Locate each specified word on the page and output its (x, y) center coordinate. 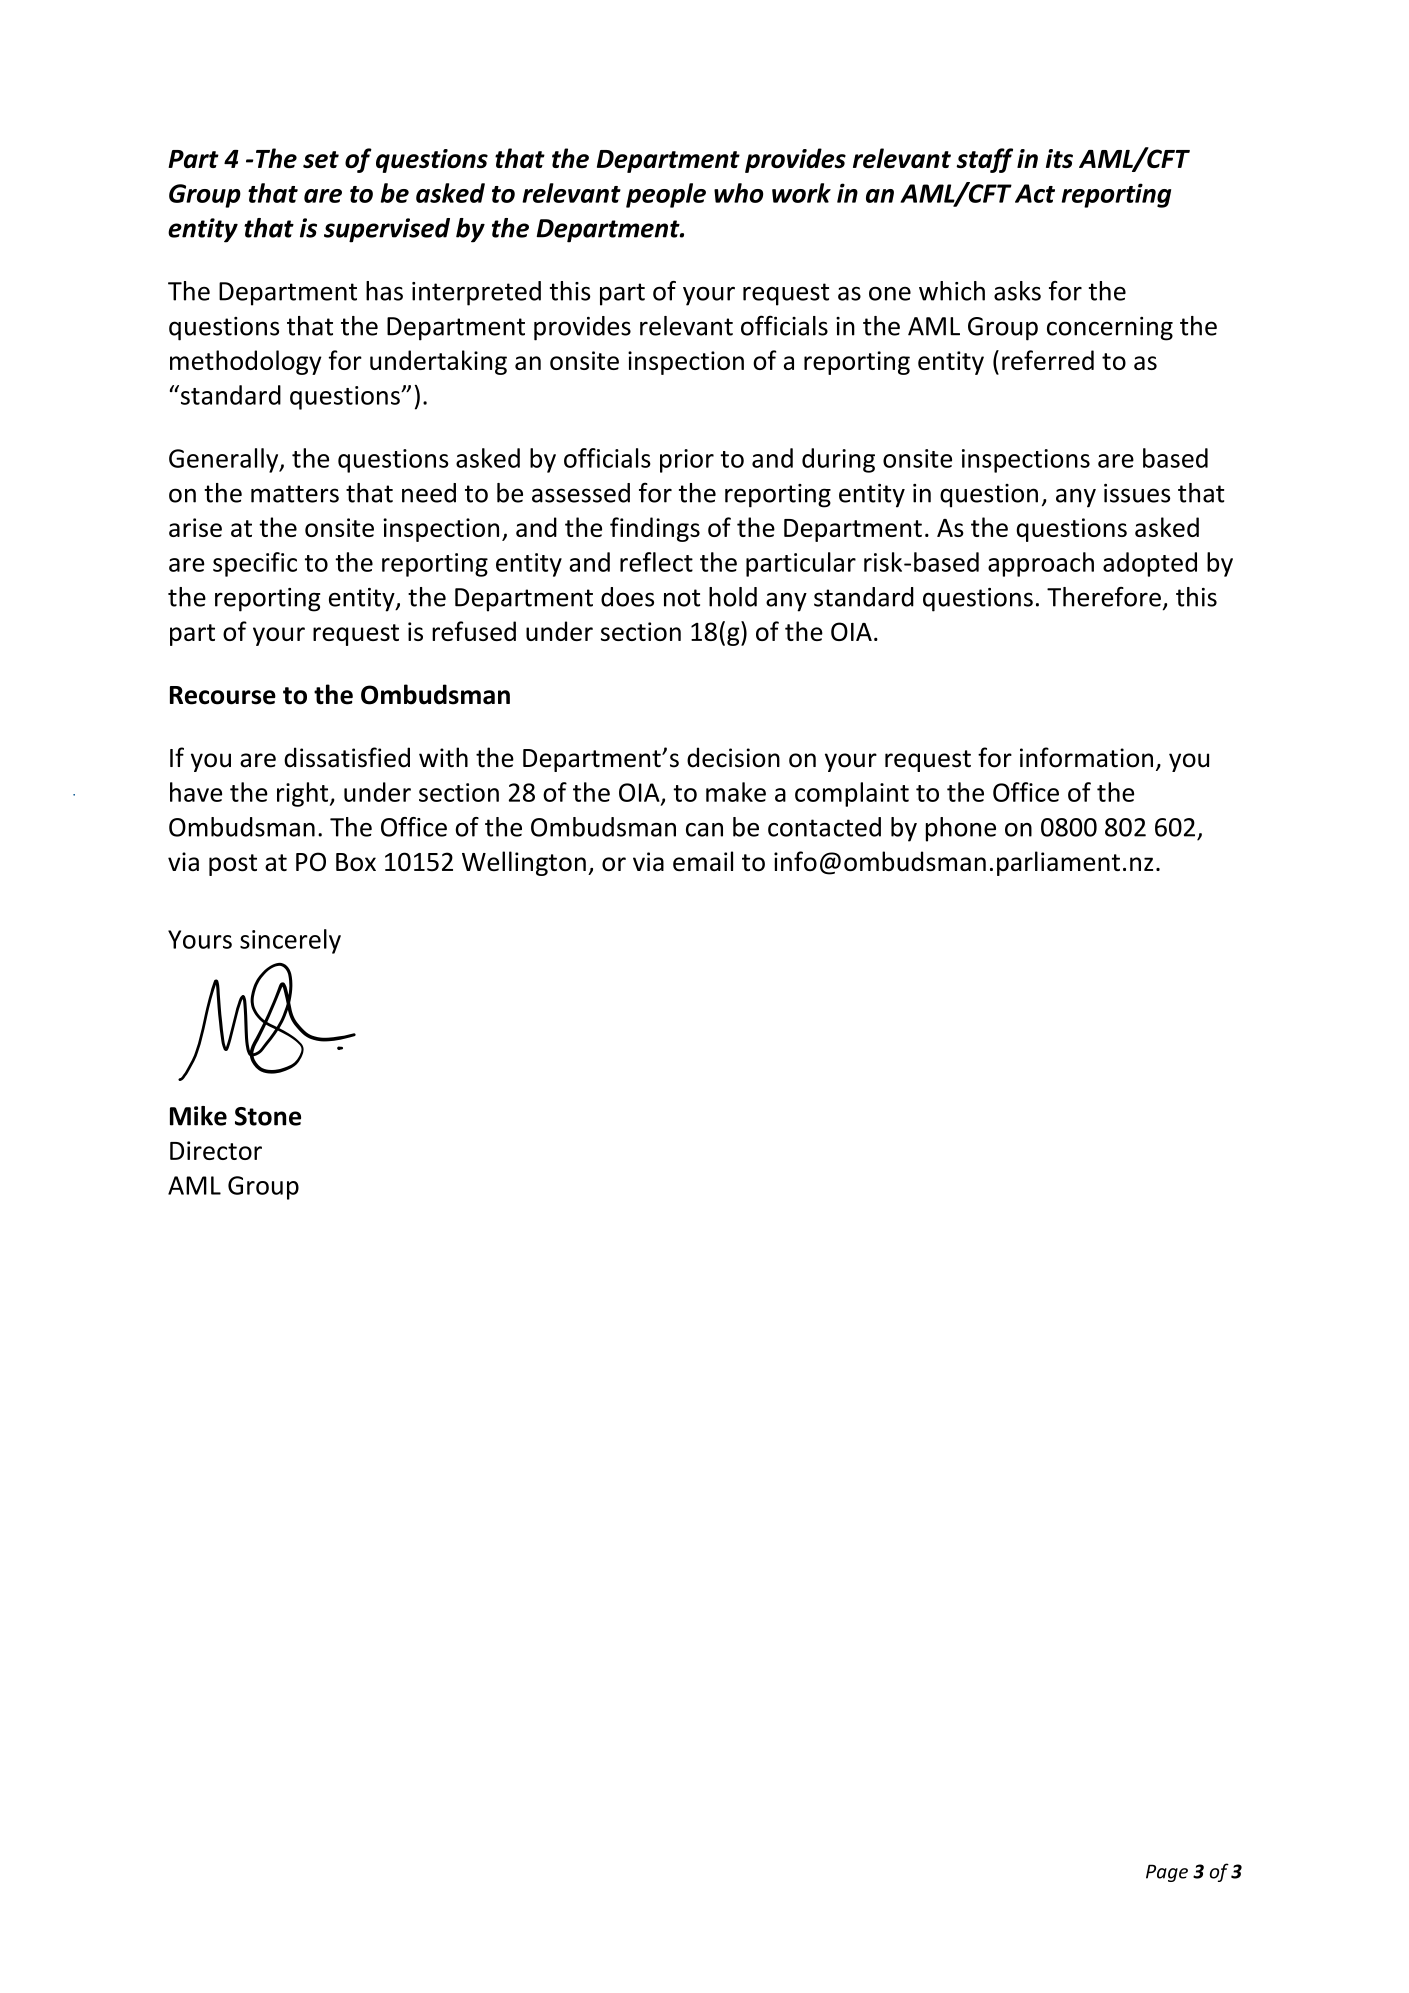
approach (1041, 564)
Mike (198, 1116)
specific (255, 564)
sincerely (290, 941)
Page (1167, 1873)
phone (961, 829)
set (321, 159)
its (1059, 158)
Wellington (524, 863)
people (666, 195)
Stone (268, 1116)
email (703, 861)
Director (216, 1150)
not (682, 598)
